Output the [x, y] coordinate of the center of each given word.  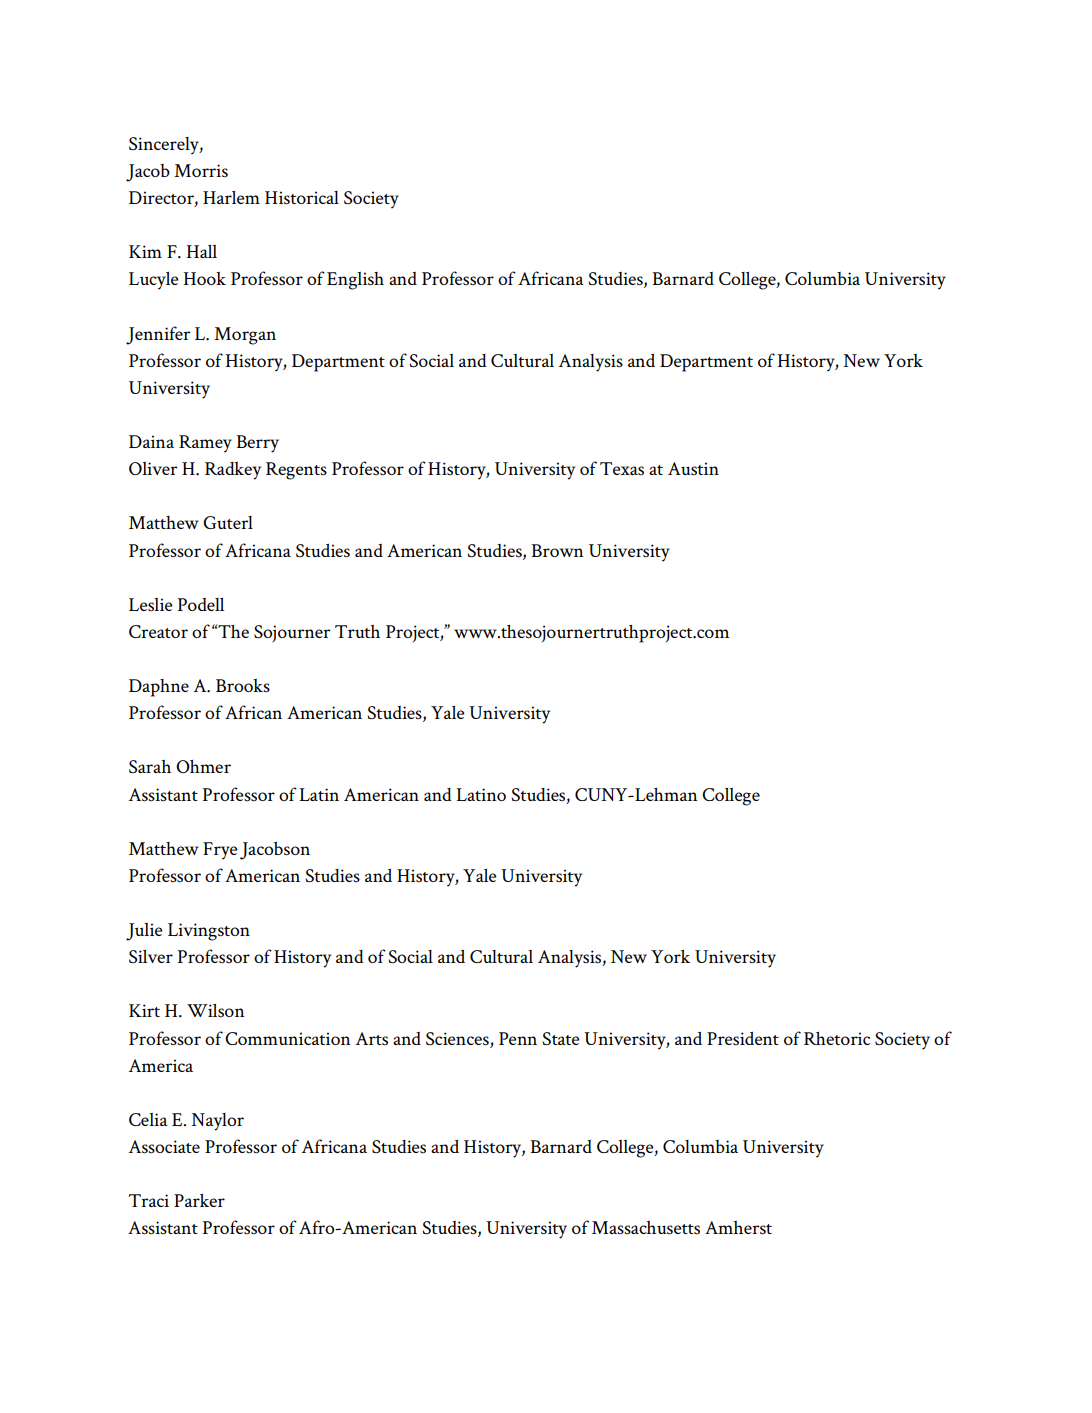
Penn [518, 1038]
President [743, 1039]
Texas [622, 469]
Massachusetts [646, 1228]
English [355, 281]
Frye [220, 851]
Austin [693, 469]
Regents [296, 471]
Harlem [231, 197]
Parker [199, 1200]
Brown [557, 550]
